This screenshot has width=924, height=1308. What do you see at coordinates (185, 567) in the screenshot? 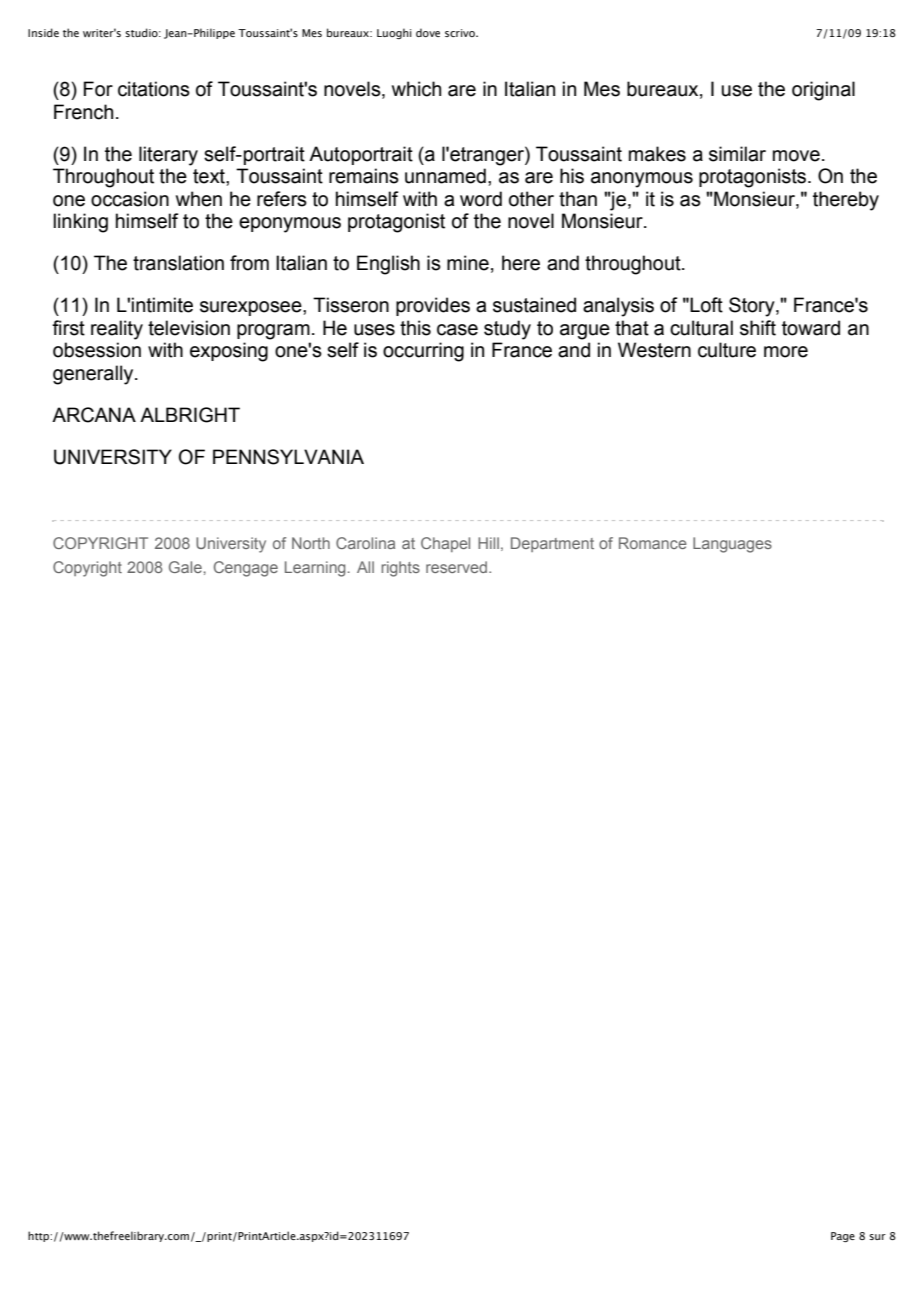
I see `Gale` at bounding box center [185, 567].
